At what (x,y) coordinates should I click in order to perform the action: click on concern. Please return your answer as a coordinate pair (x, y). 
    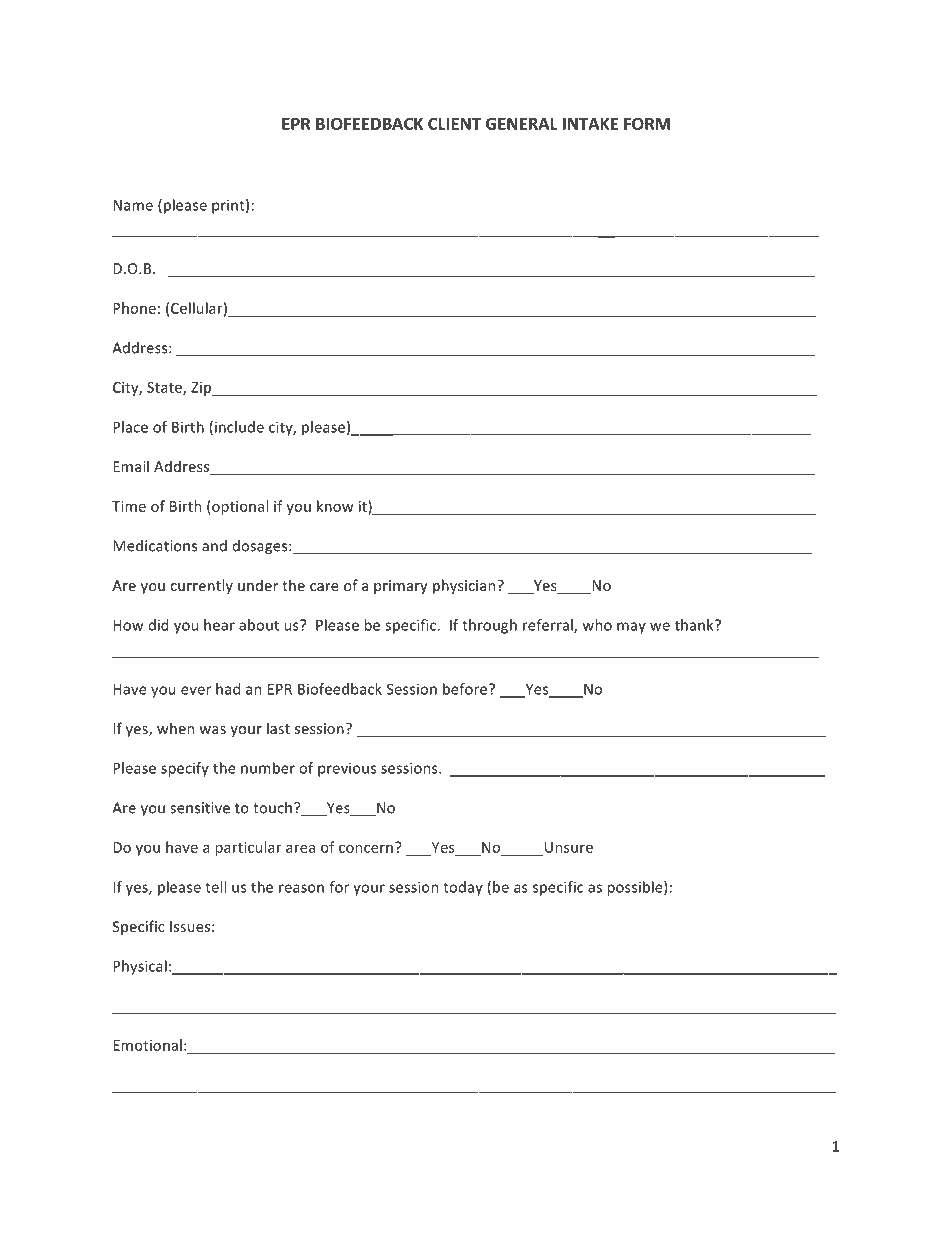
    Looking at the image, I should click on (366, 849).
